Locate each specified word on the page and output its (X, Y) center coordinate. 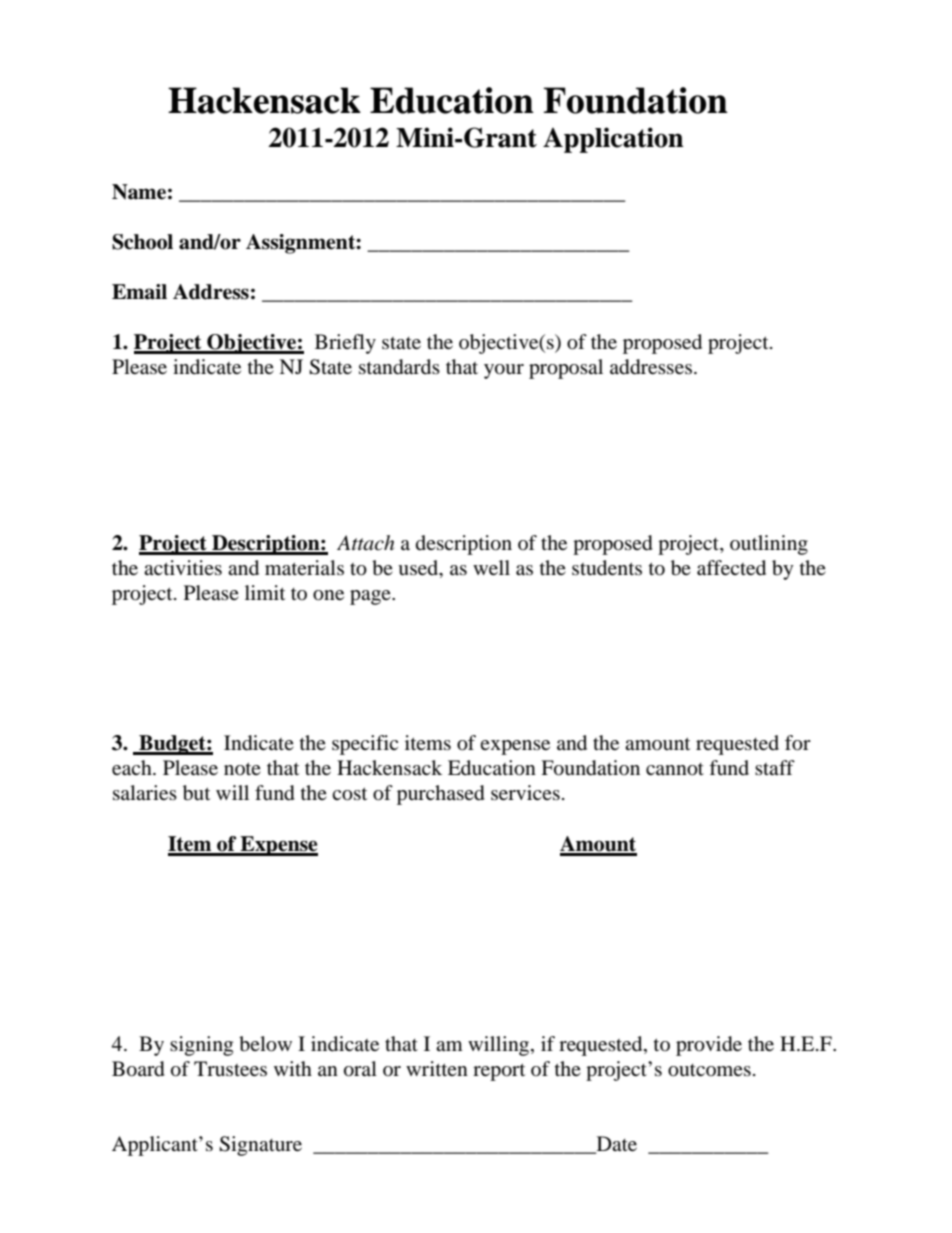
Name (139, 192)
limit (265, 592)
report (499, 1072)
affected (731, 568)
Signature (260, 1146)
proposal (566, 369)
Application (613, 140)
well (491, 567)
